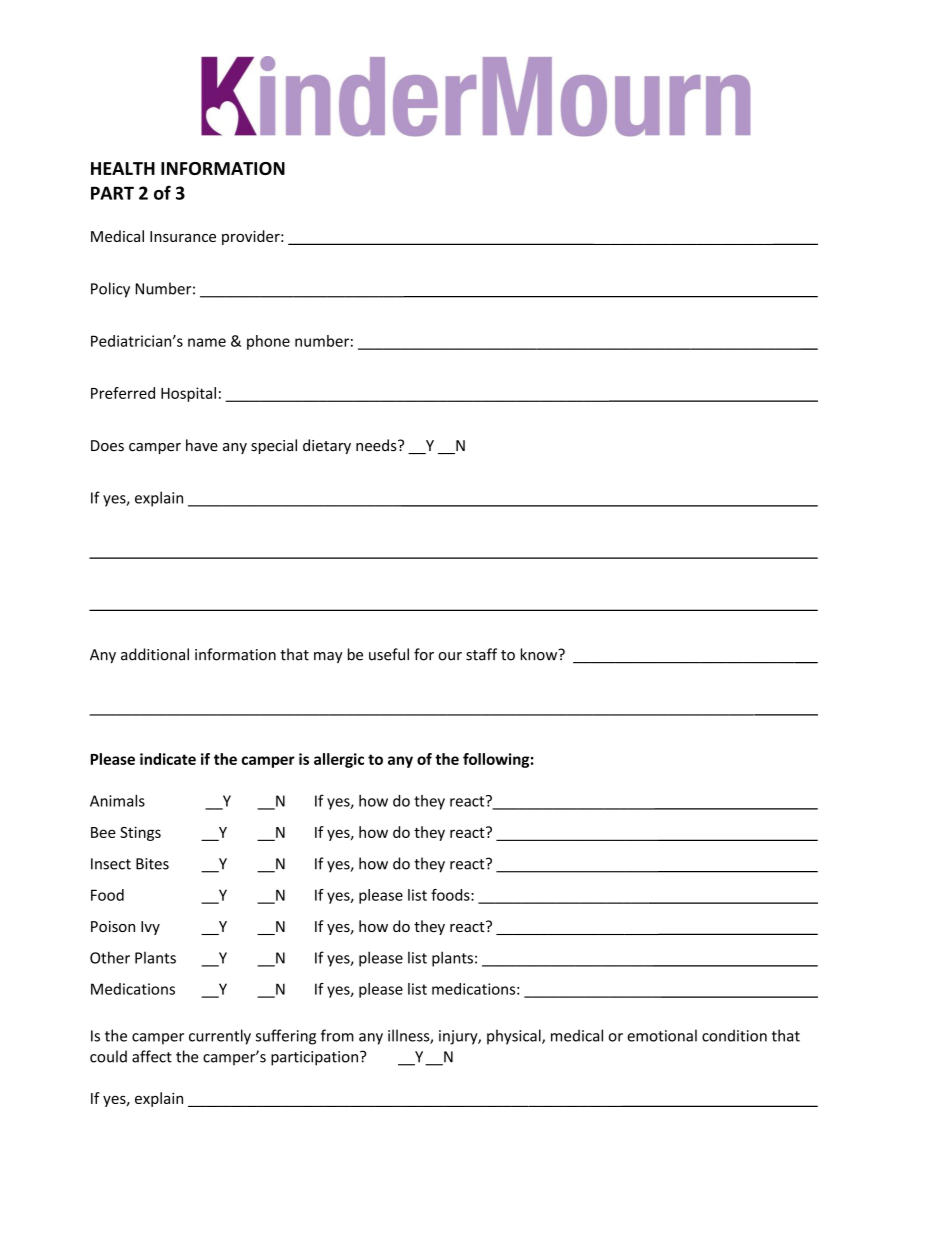  What do you see at coordinates (183, 236) in the image?
I see `Insurance` at bounding box center [183, 236].
